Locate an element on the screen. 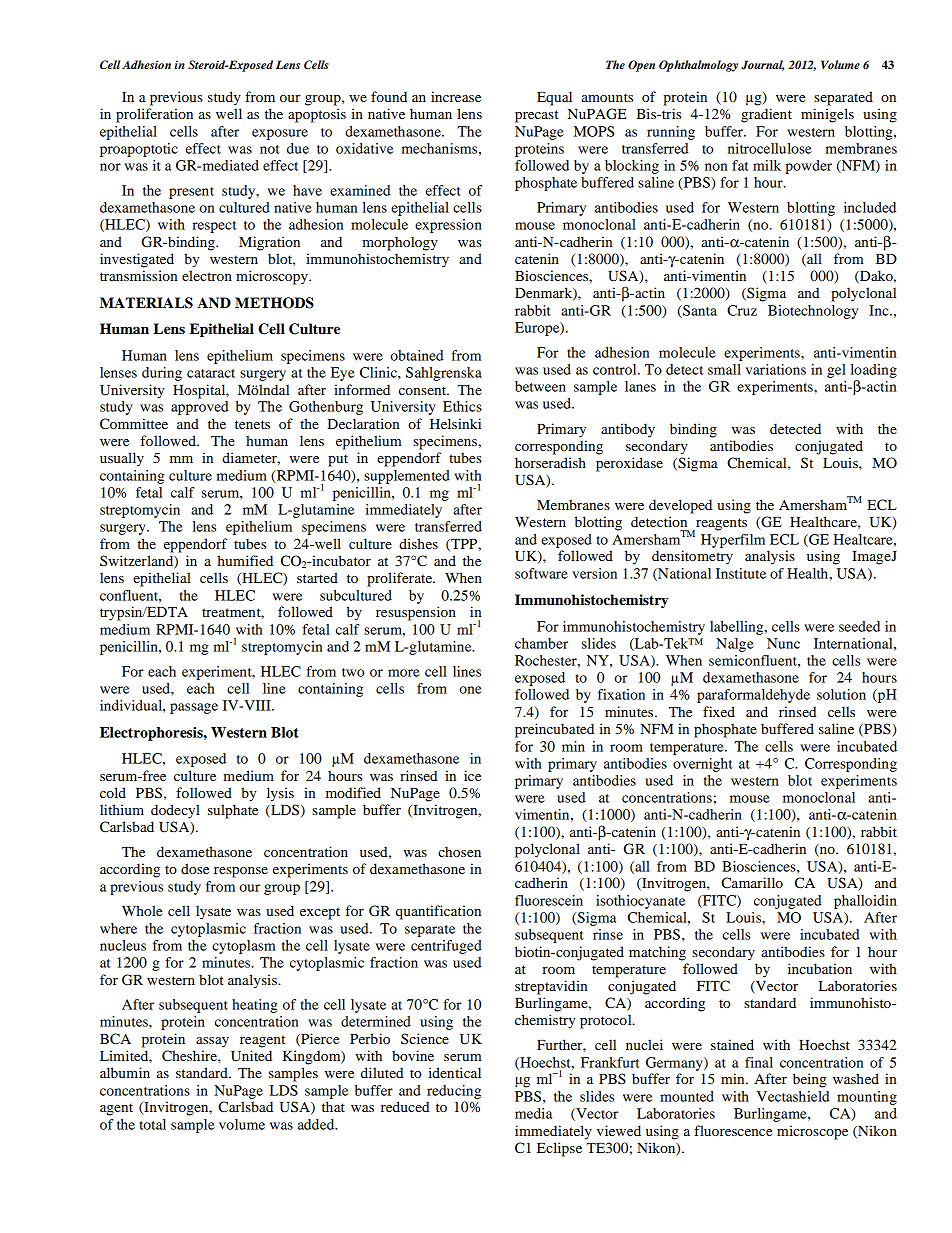  reducing is located at coordinates (454, 1092).
